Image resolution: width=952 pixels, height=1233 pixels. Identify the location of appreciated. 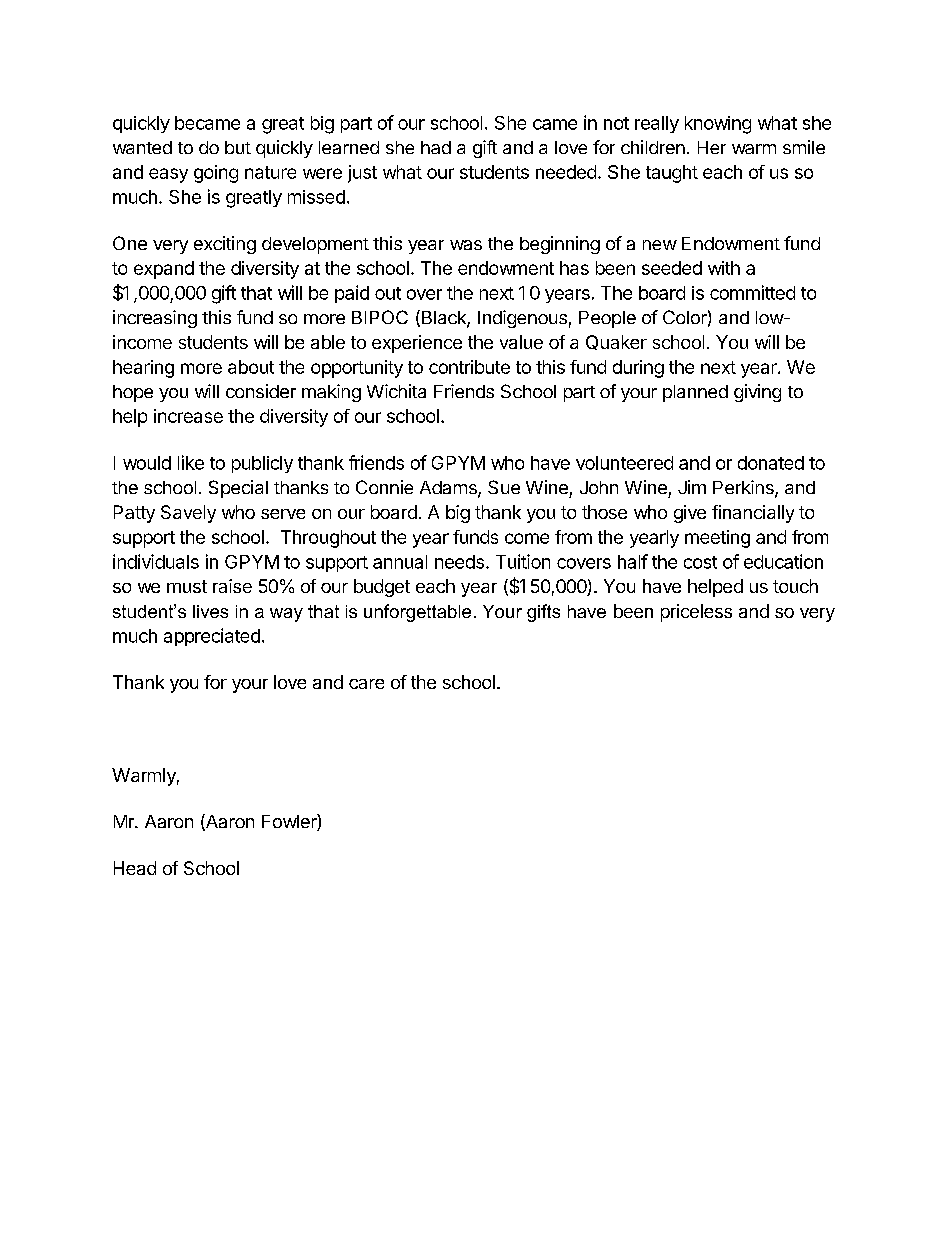
(212, 637).
